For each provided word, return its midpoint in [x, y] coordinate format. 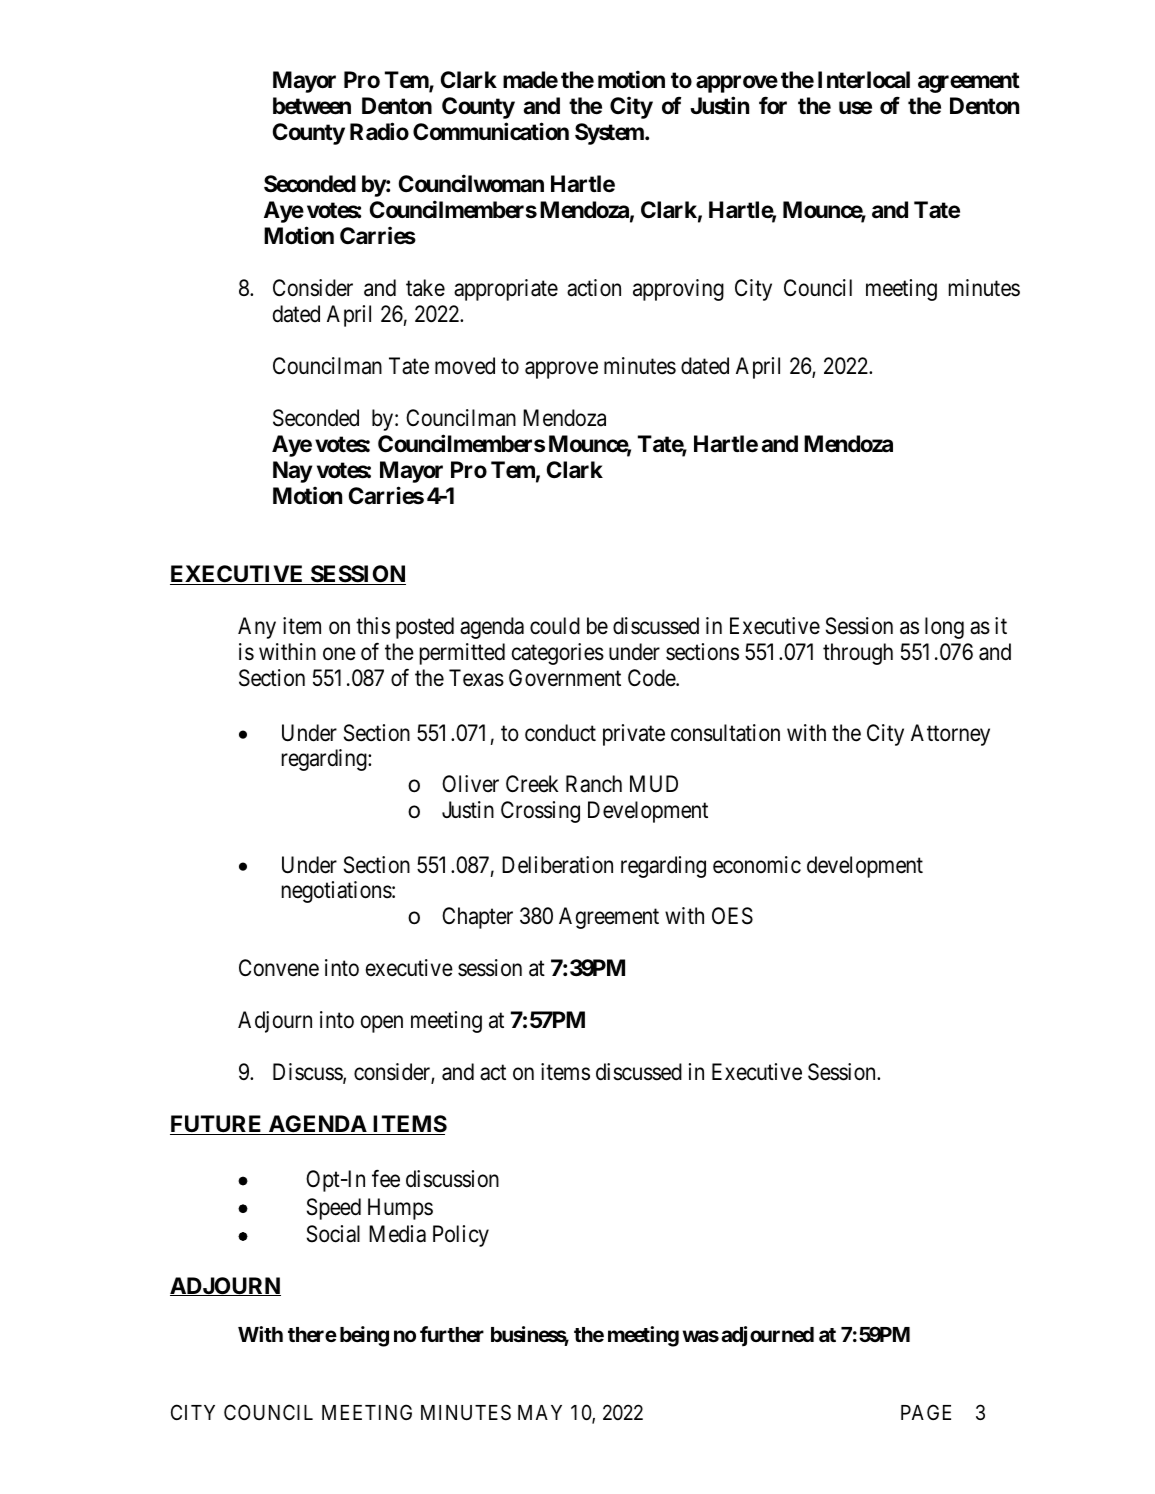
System [610, 134]
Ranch [594, 784]
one [339, 654]
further [452, 1334]
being [364, 1336]
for [773, 105]
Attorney [950, 735]
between [312, 106]
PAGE [926, 1412]
